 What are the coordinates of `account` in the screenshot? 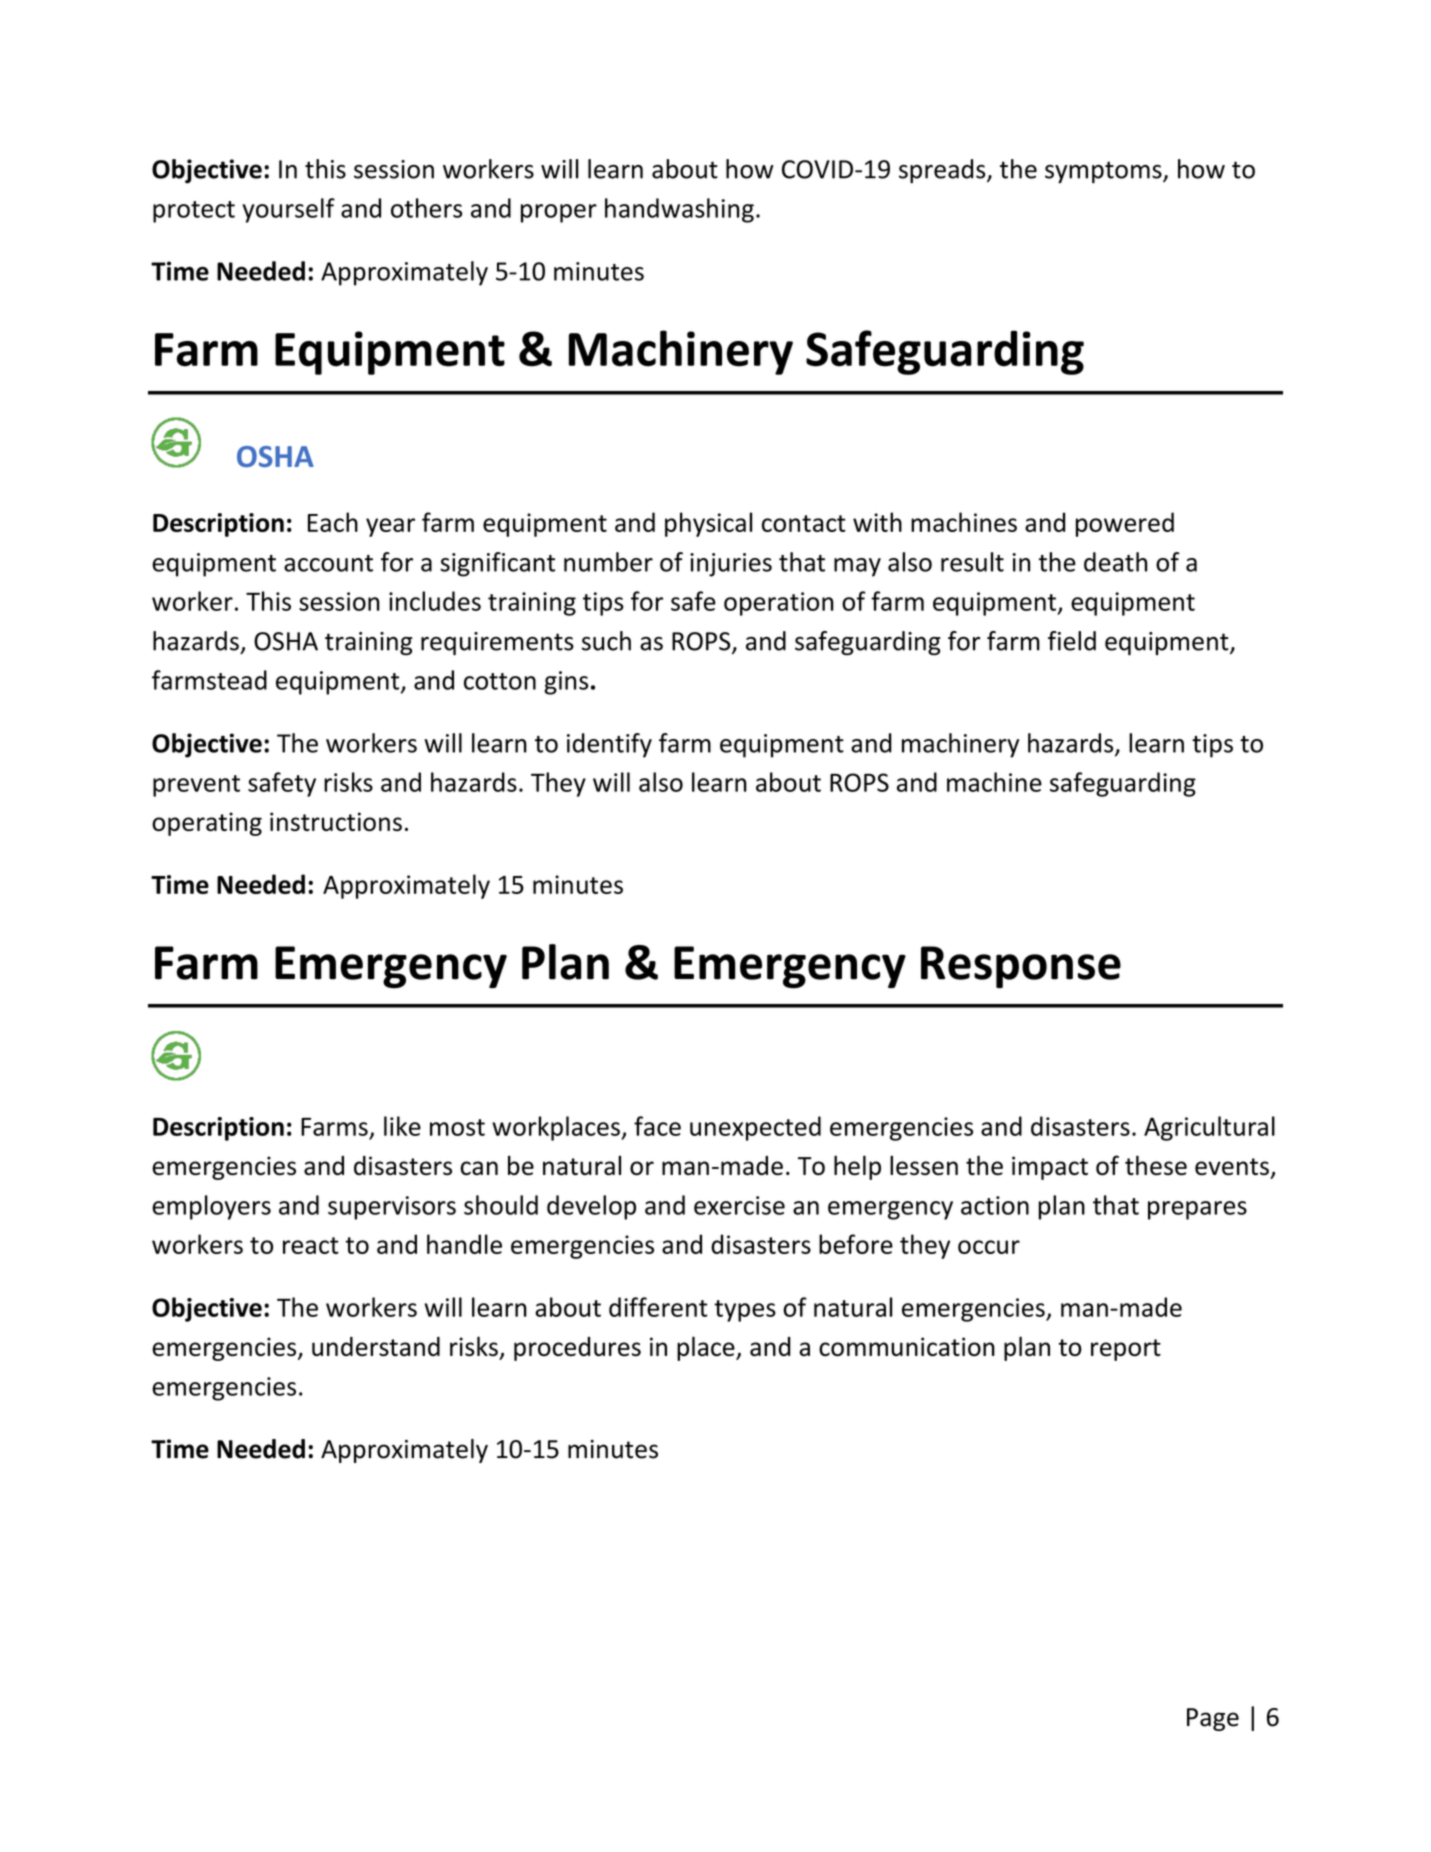 It's located at (328, 563).
